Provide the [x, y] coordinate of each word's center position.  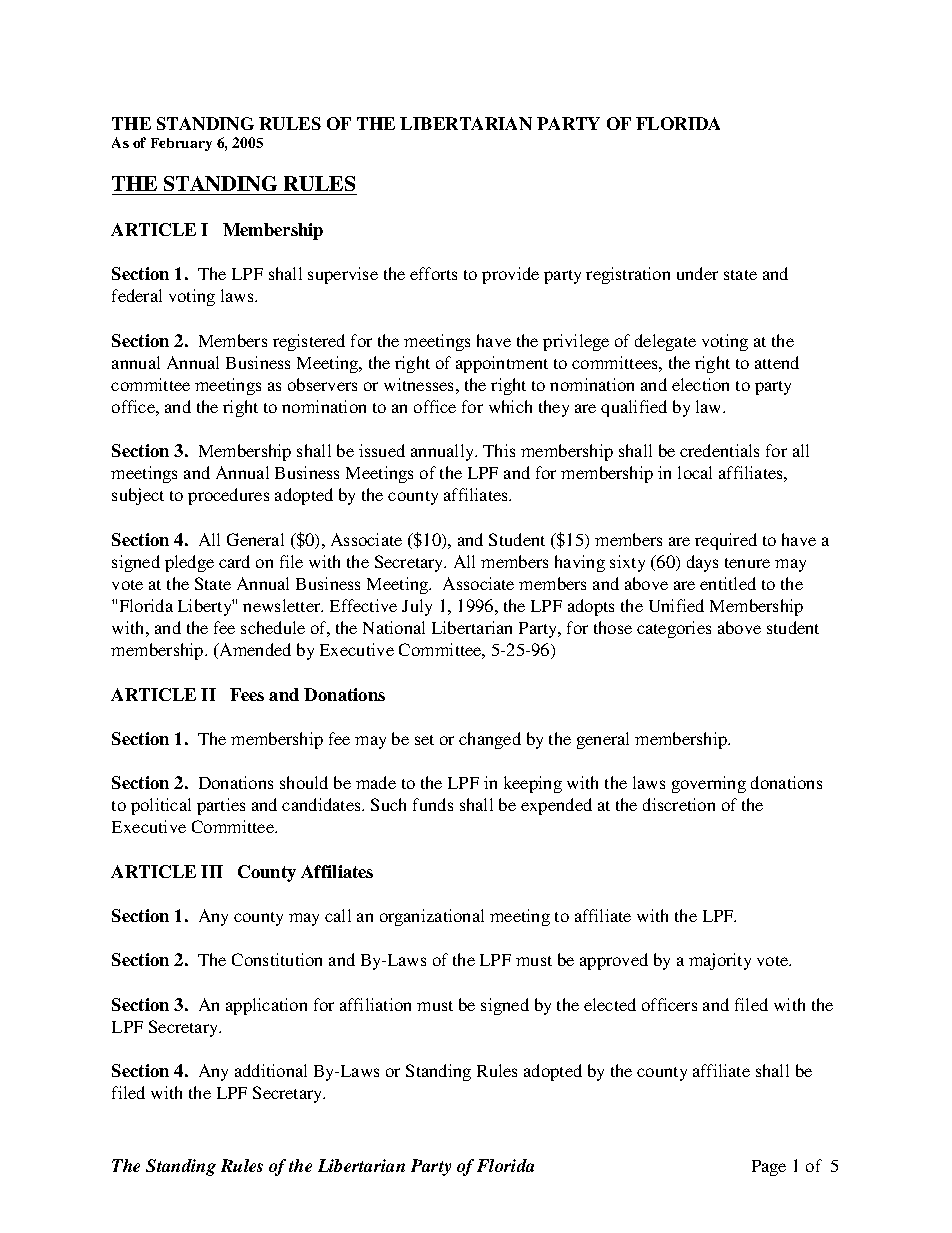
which [510, 406]
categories [674, 629]
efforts [433, 273]
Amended [254, 649]
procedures [228, 496]
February [181, 144]
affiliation [375, 1004]
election [700, 384]
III [212, 871]
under [697, 273]
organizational [432, 917]
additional [271, 1070]
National [394, 627]
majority [720, 961]
